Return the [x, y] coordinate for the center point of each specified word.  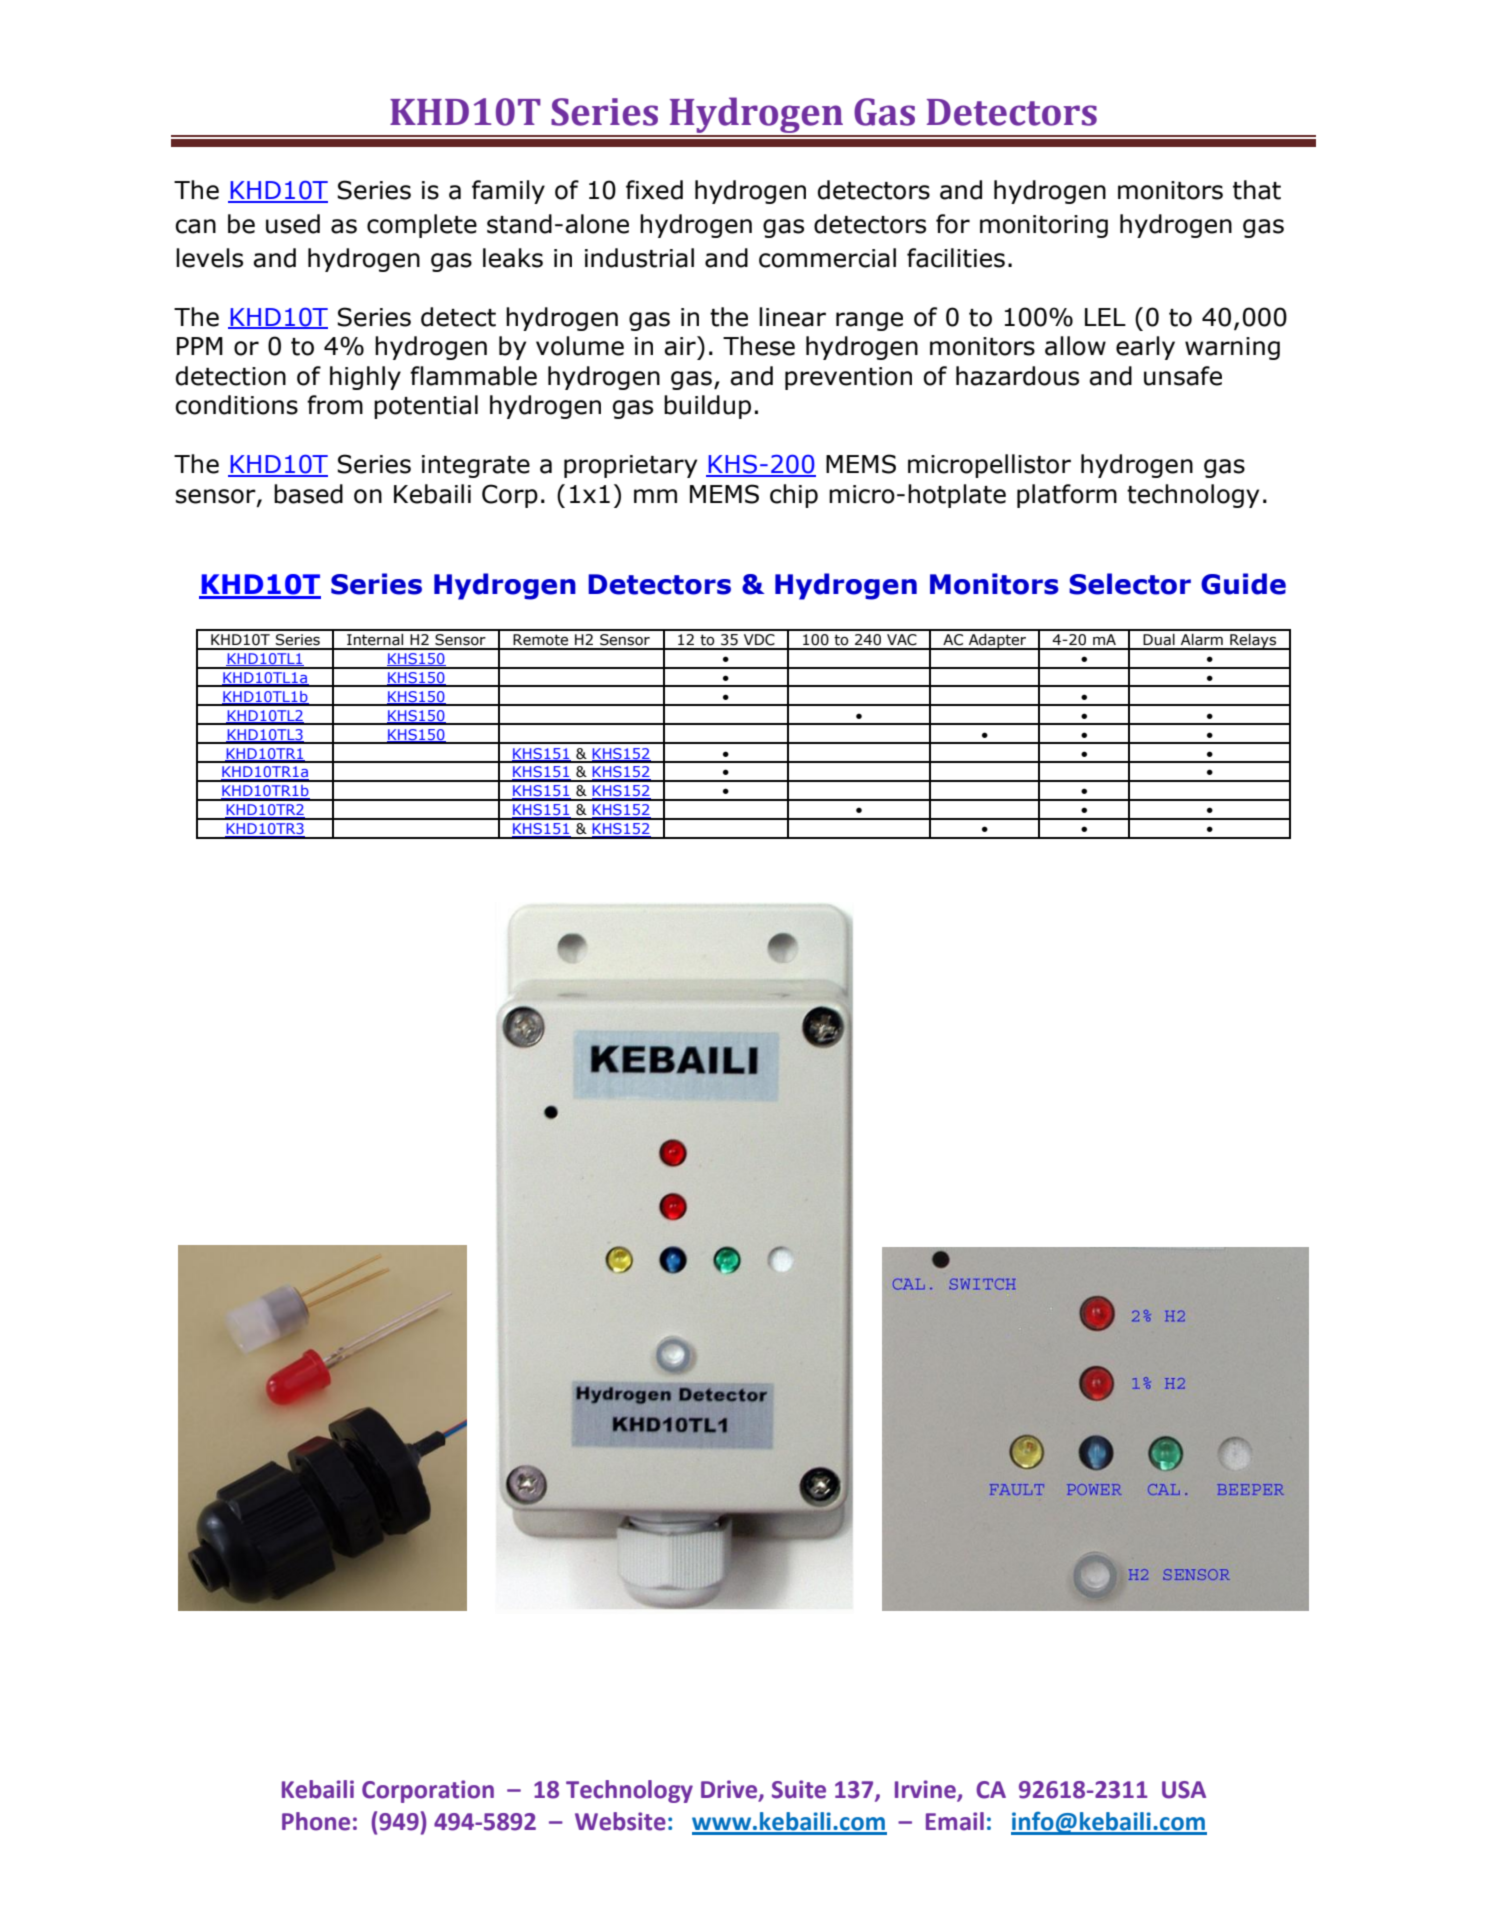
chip [794, 496]
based [308, 494]
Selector [1130, 584]
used [293, 224]
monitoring [1044, 226]
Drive [730, 1790]
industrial [639, 258]
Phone [316, 1821]
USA [1184, 1790]
